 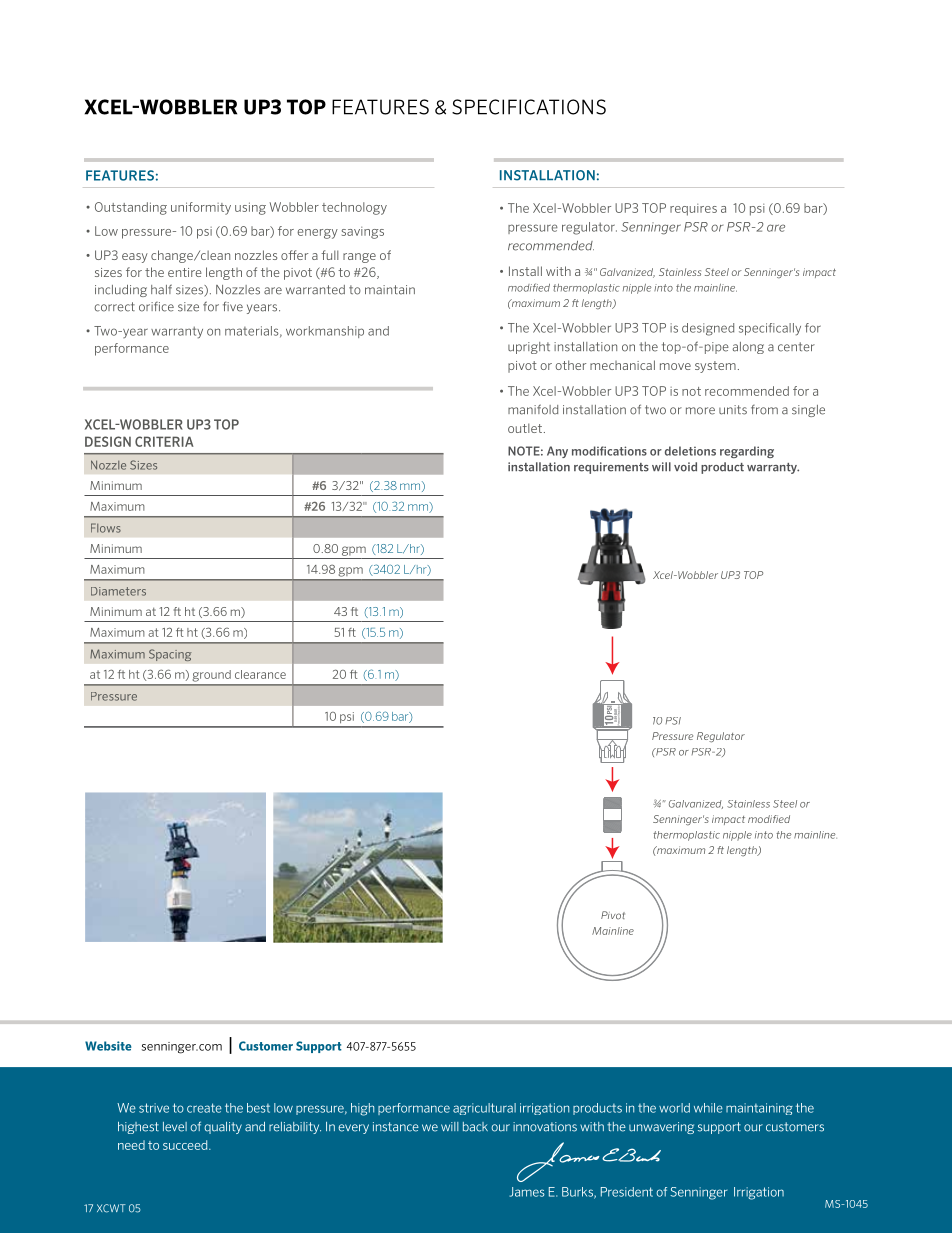 I want to click on CRITERIA, so click(x=164, y=441).
